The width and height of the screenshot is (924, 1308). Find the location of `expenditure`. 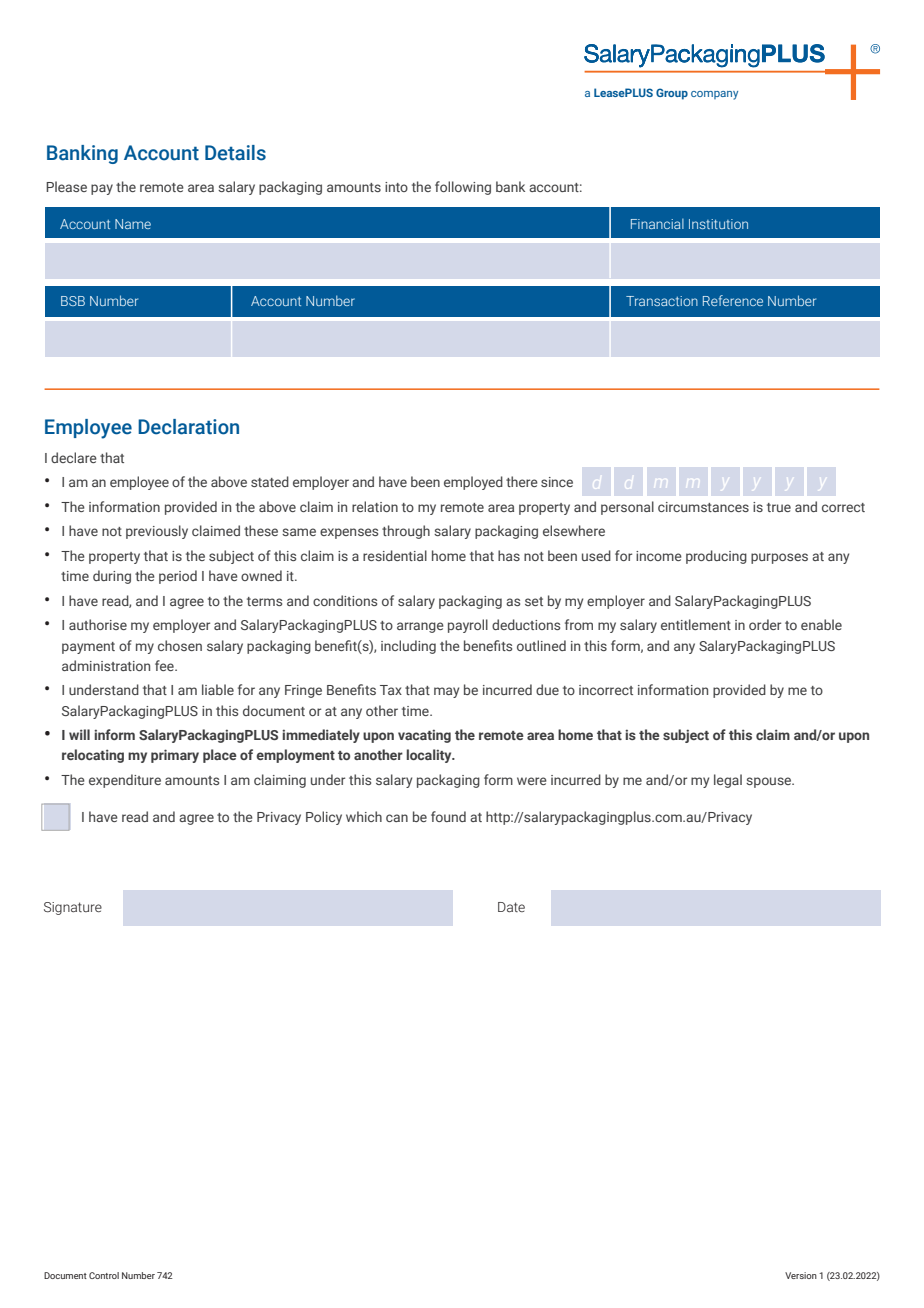

expenditure is located at coordinates (125, 781).
